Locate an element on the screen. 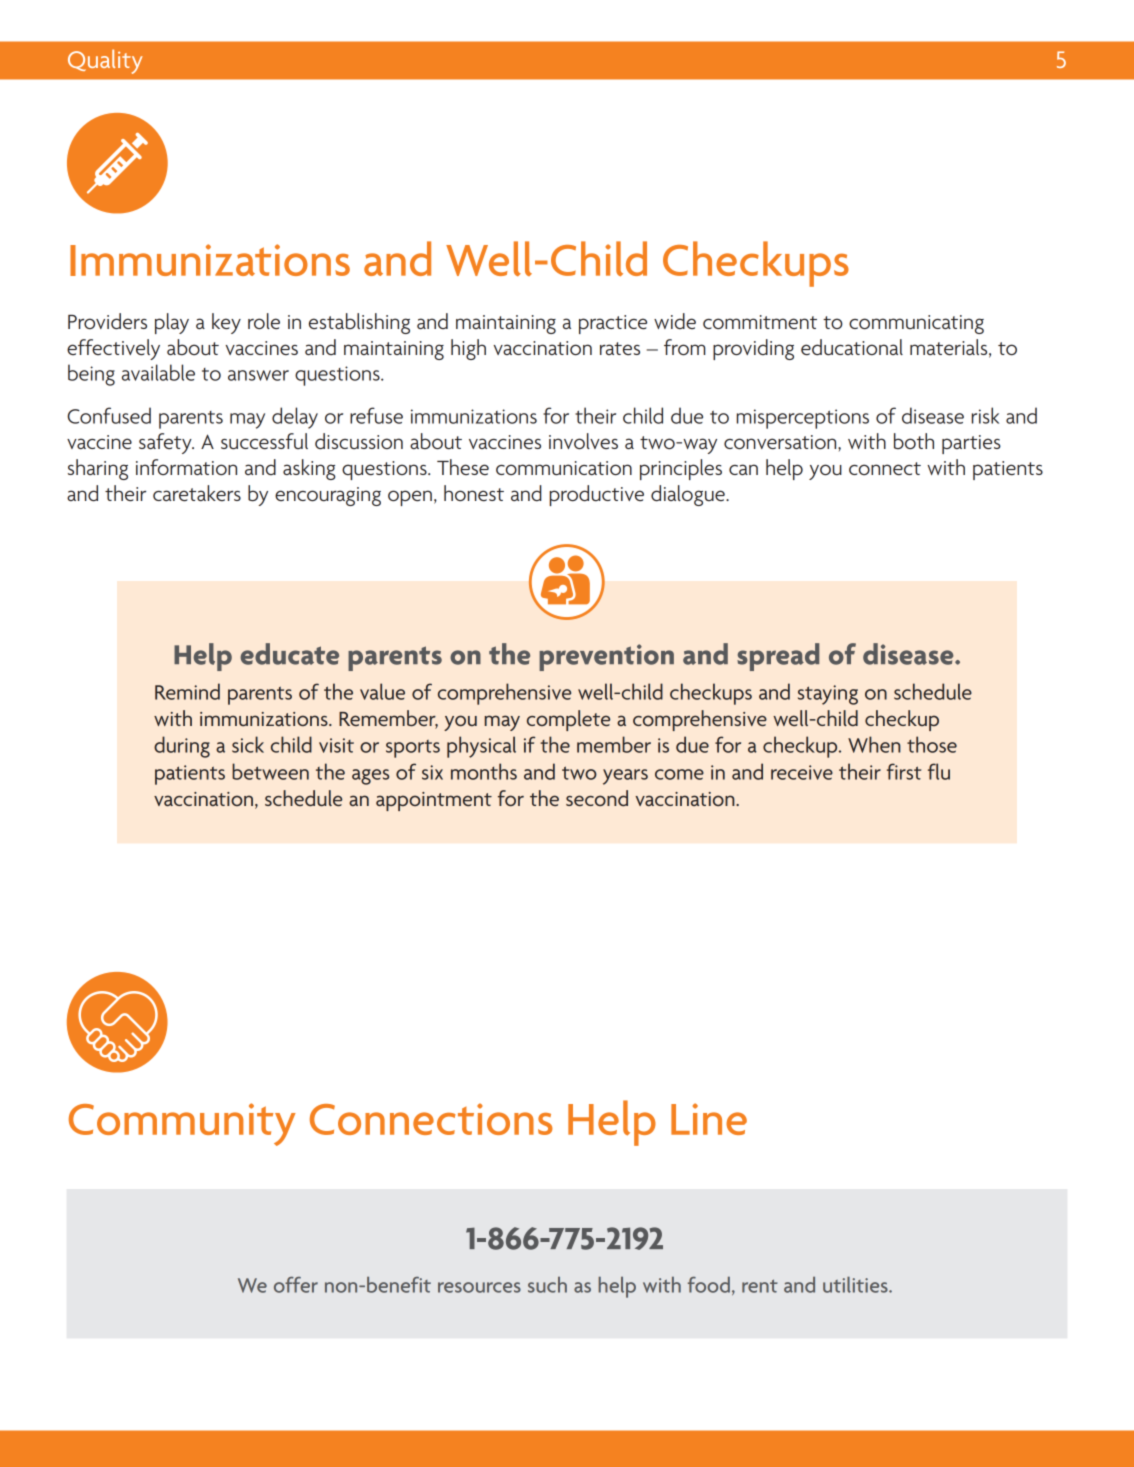 This screenshot has height=1467, width=1134. second is located at coordinates (597, 798).
